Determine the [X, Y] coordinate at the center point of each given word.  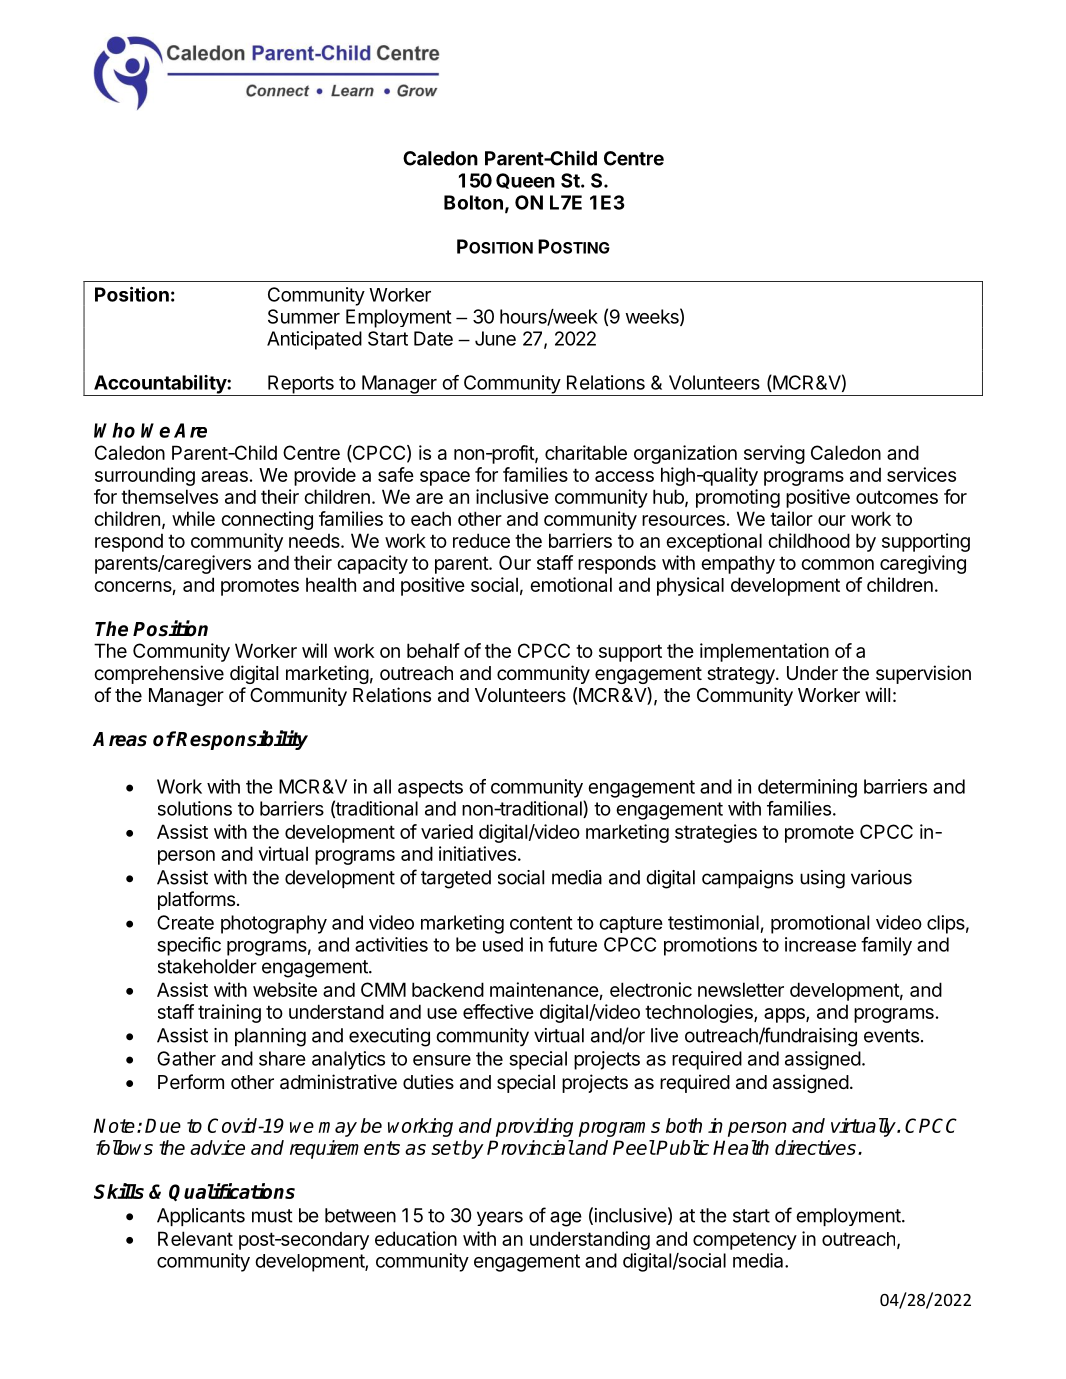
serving [774, 454]
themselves [169, 496]
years [500, 1218]
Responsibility [241, 740]
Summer [304, 316]
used [503, 944]
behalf [433, 650]
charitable [586, 452]
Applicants [201, 1217]
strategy [742, 675]
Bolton [473, 202]
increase [820, 944]
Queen [525, 181]
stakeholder [207, 966]
